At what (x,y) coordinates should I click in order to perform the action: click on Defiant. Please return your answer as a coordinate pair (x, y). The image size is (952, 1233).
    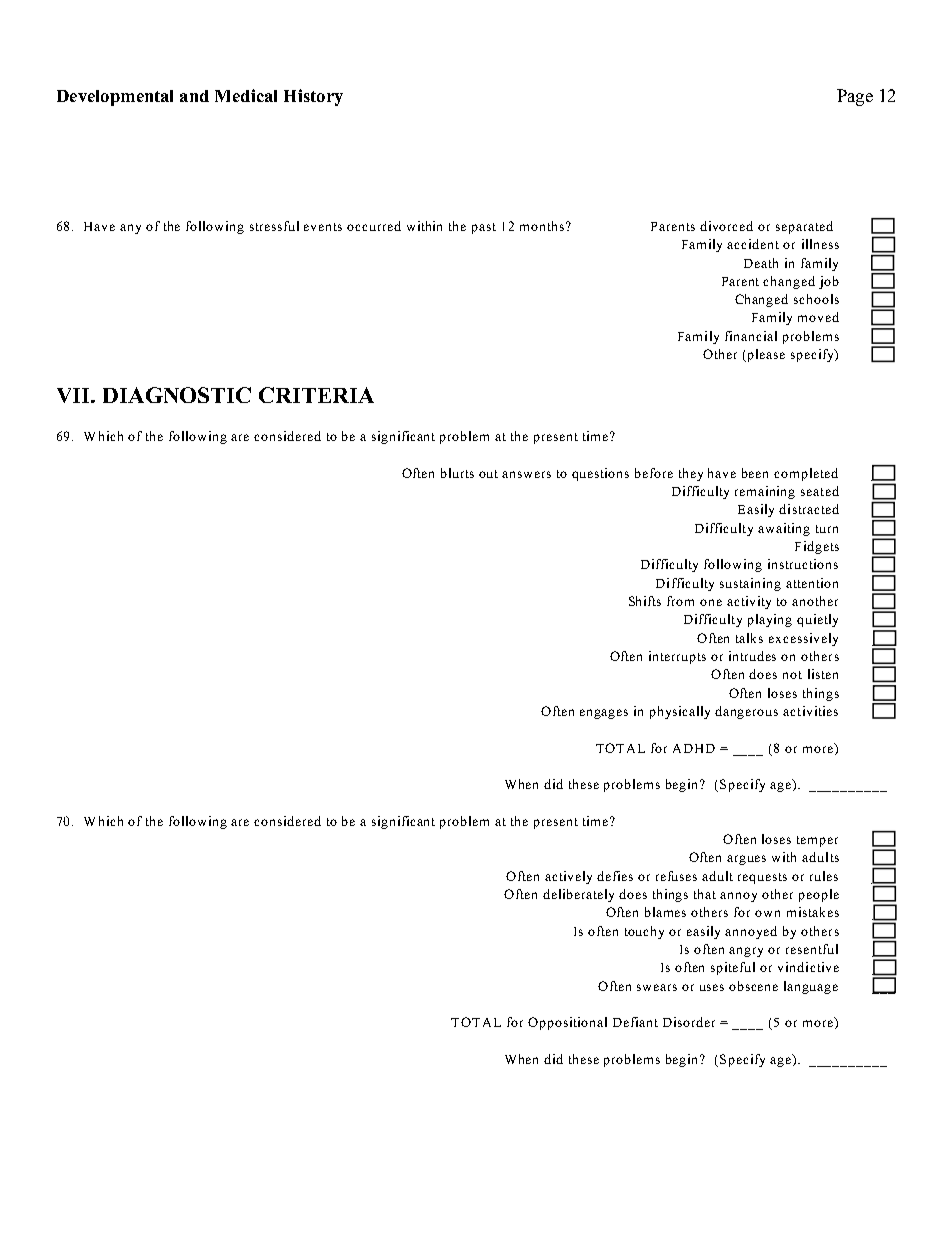
    Looking at the image, I should click on (635, 1022).
